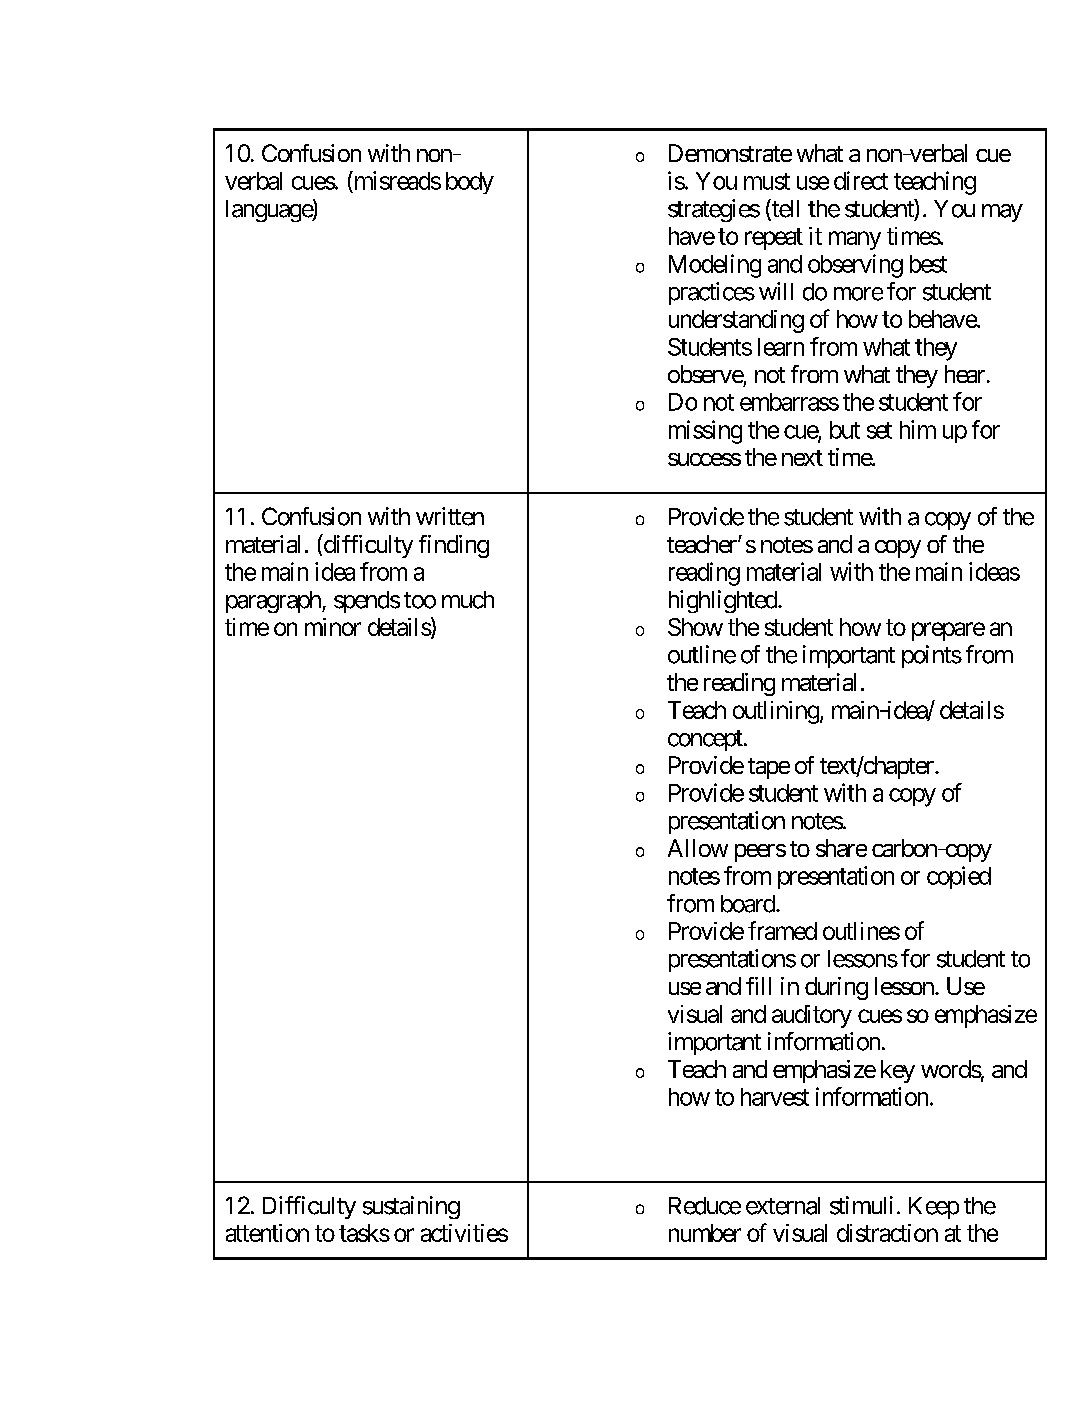 The width and height of the screenshot is (1090, 1410). Describe the element at coordinates (705, 1233) in the screenshot. I see `number` at that location.
